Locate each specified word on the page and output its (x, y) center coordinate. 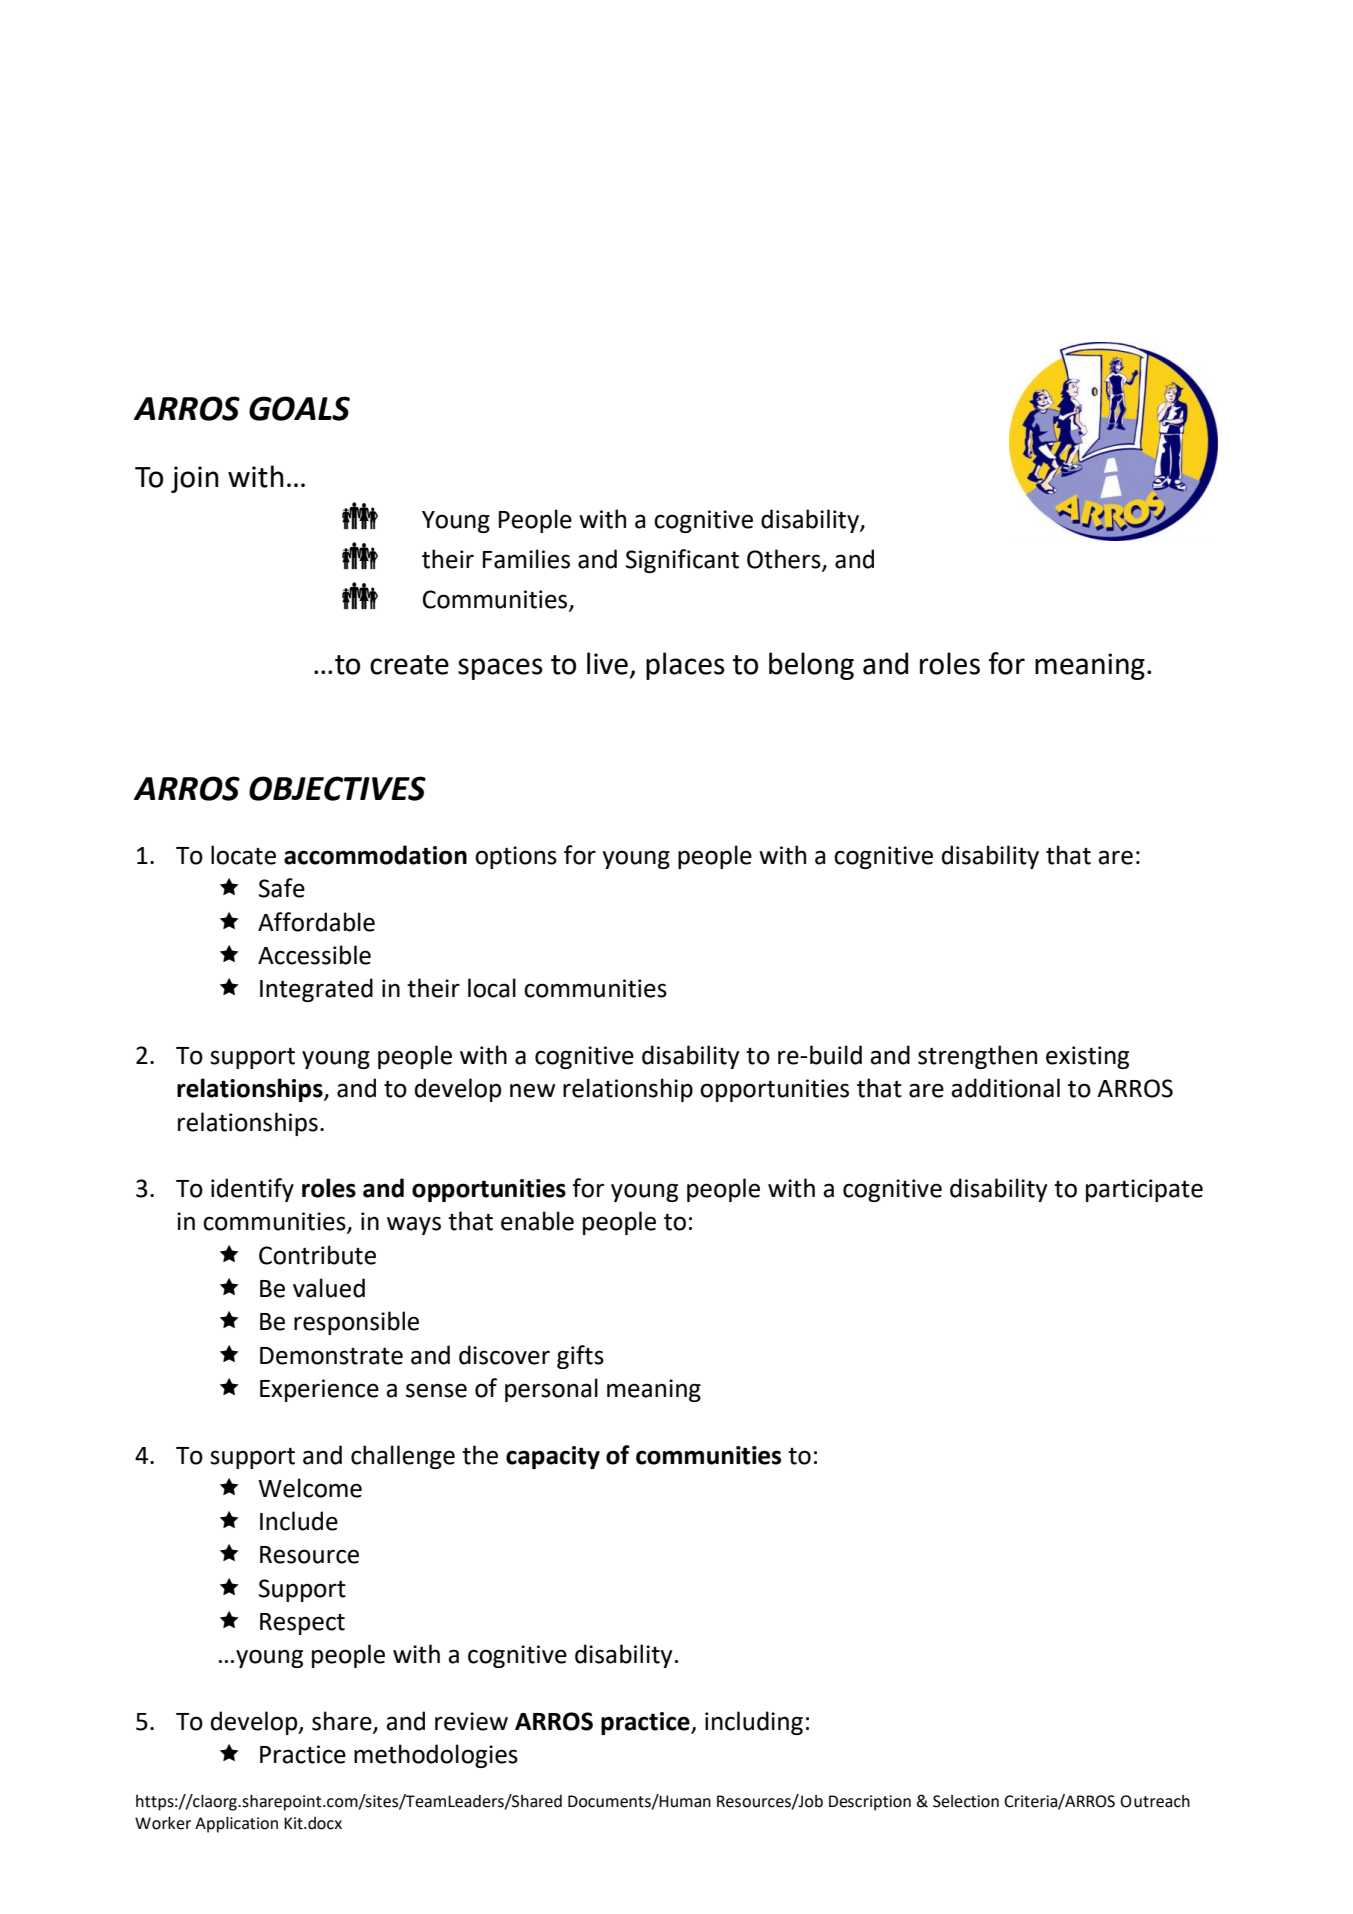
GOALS (299, 408)
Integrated (316, 990)
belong (811, 666)
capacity (553, 1457)
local (492, 988)
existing (1087, 1057)
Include (299, 1521)
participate (1144, 1190)
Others (785, 560)
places (685, 666)
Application (236, 1824)
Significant (682, 561)
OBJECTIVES (337, 788)
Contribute (317, 1255)
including (754, 1723)
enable (537, 1221)
